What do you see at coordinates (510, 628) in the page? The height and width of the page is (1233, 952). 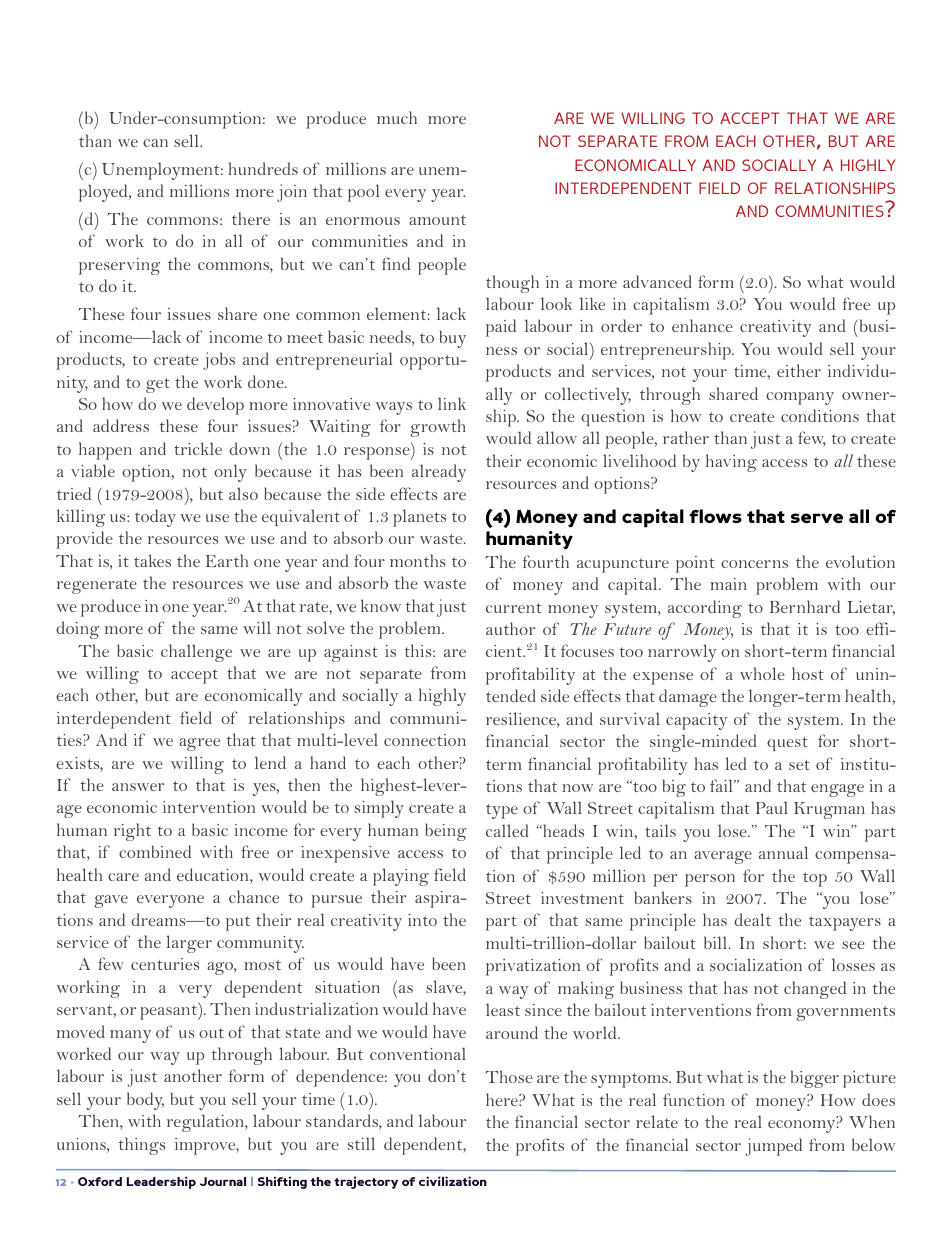 I see `author` at bounding box center [510, 628].
